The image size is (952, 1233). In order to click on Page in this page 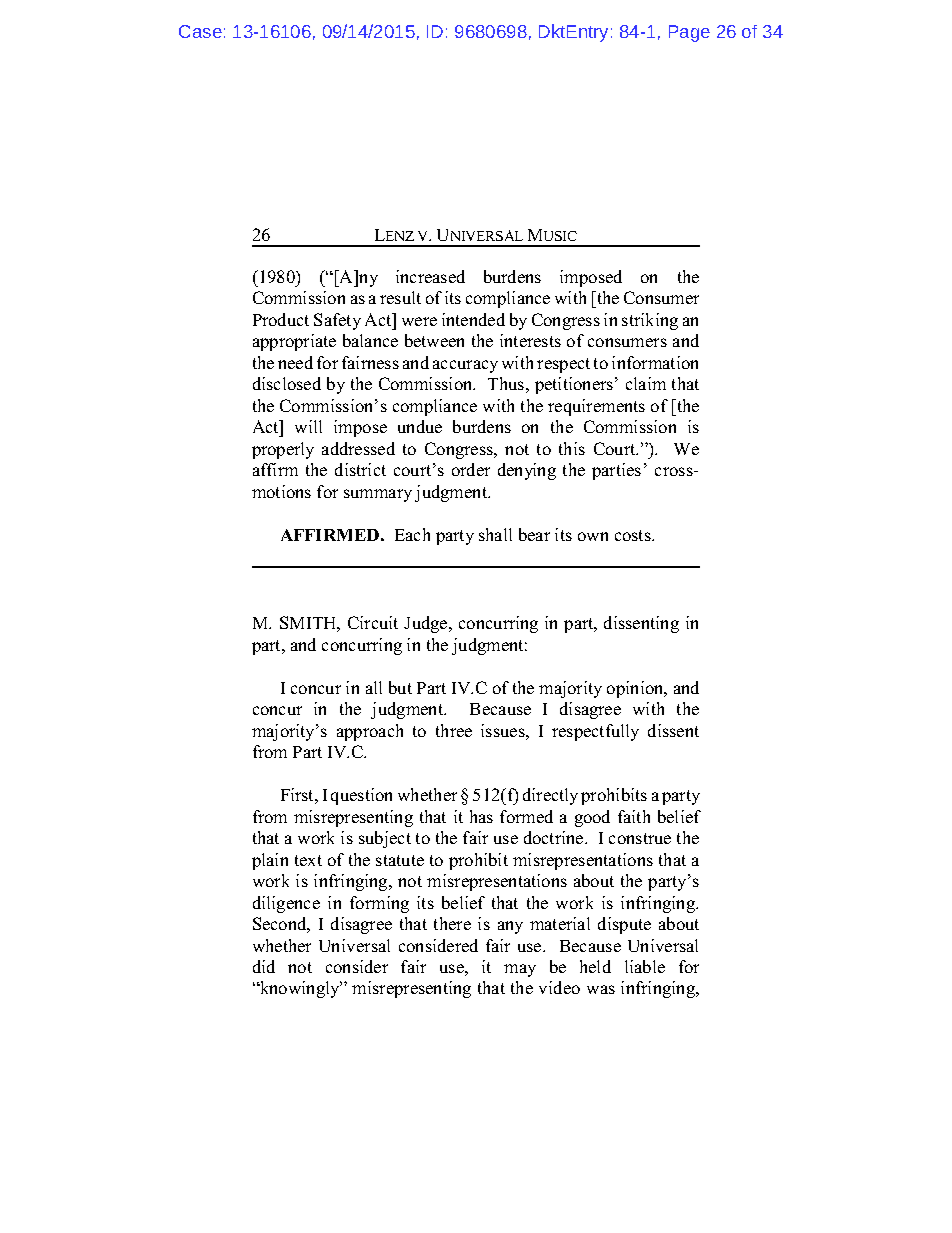, I will do `click(689, 33)`.
